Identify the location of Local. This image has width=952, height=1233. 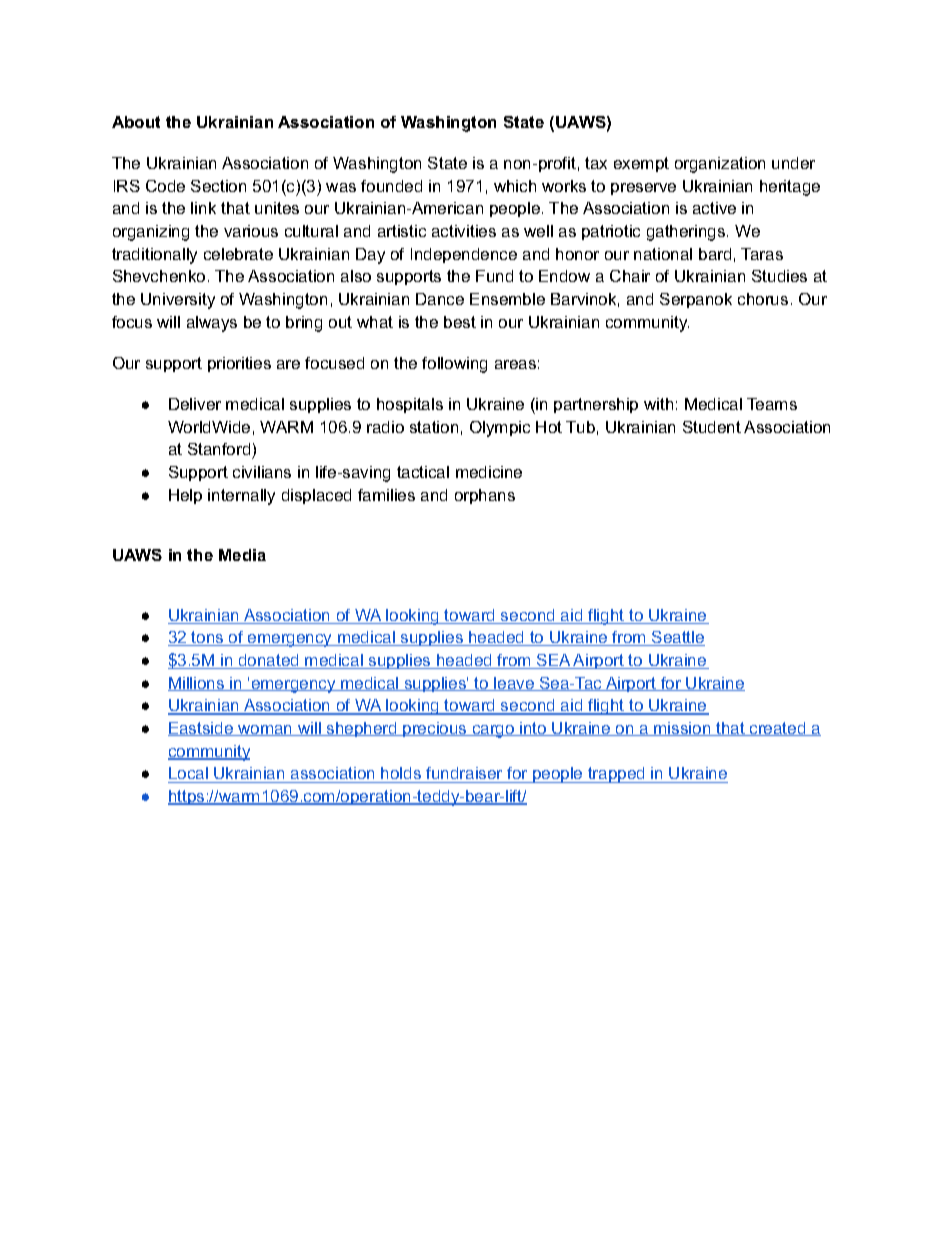
(188, 773).
